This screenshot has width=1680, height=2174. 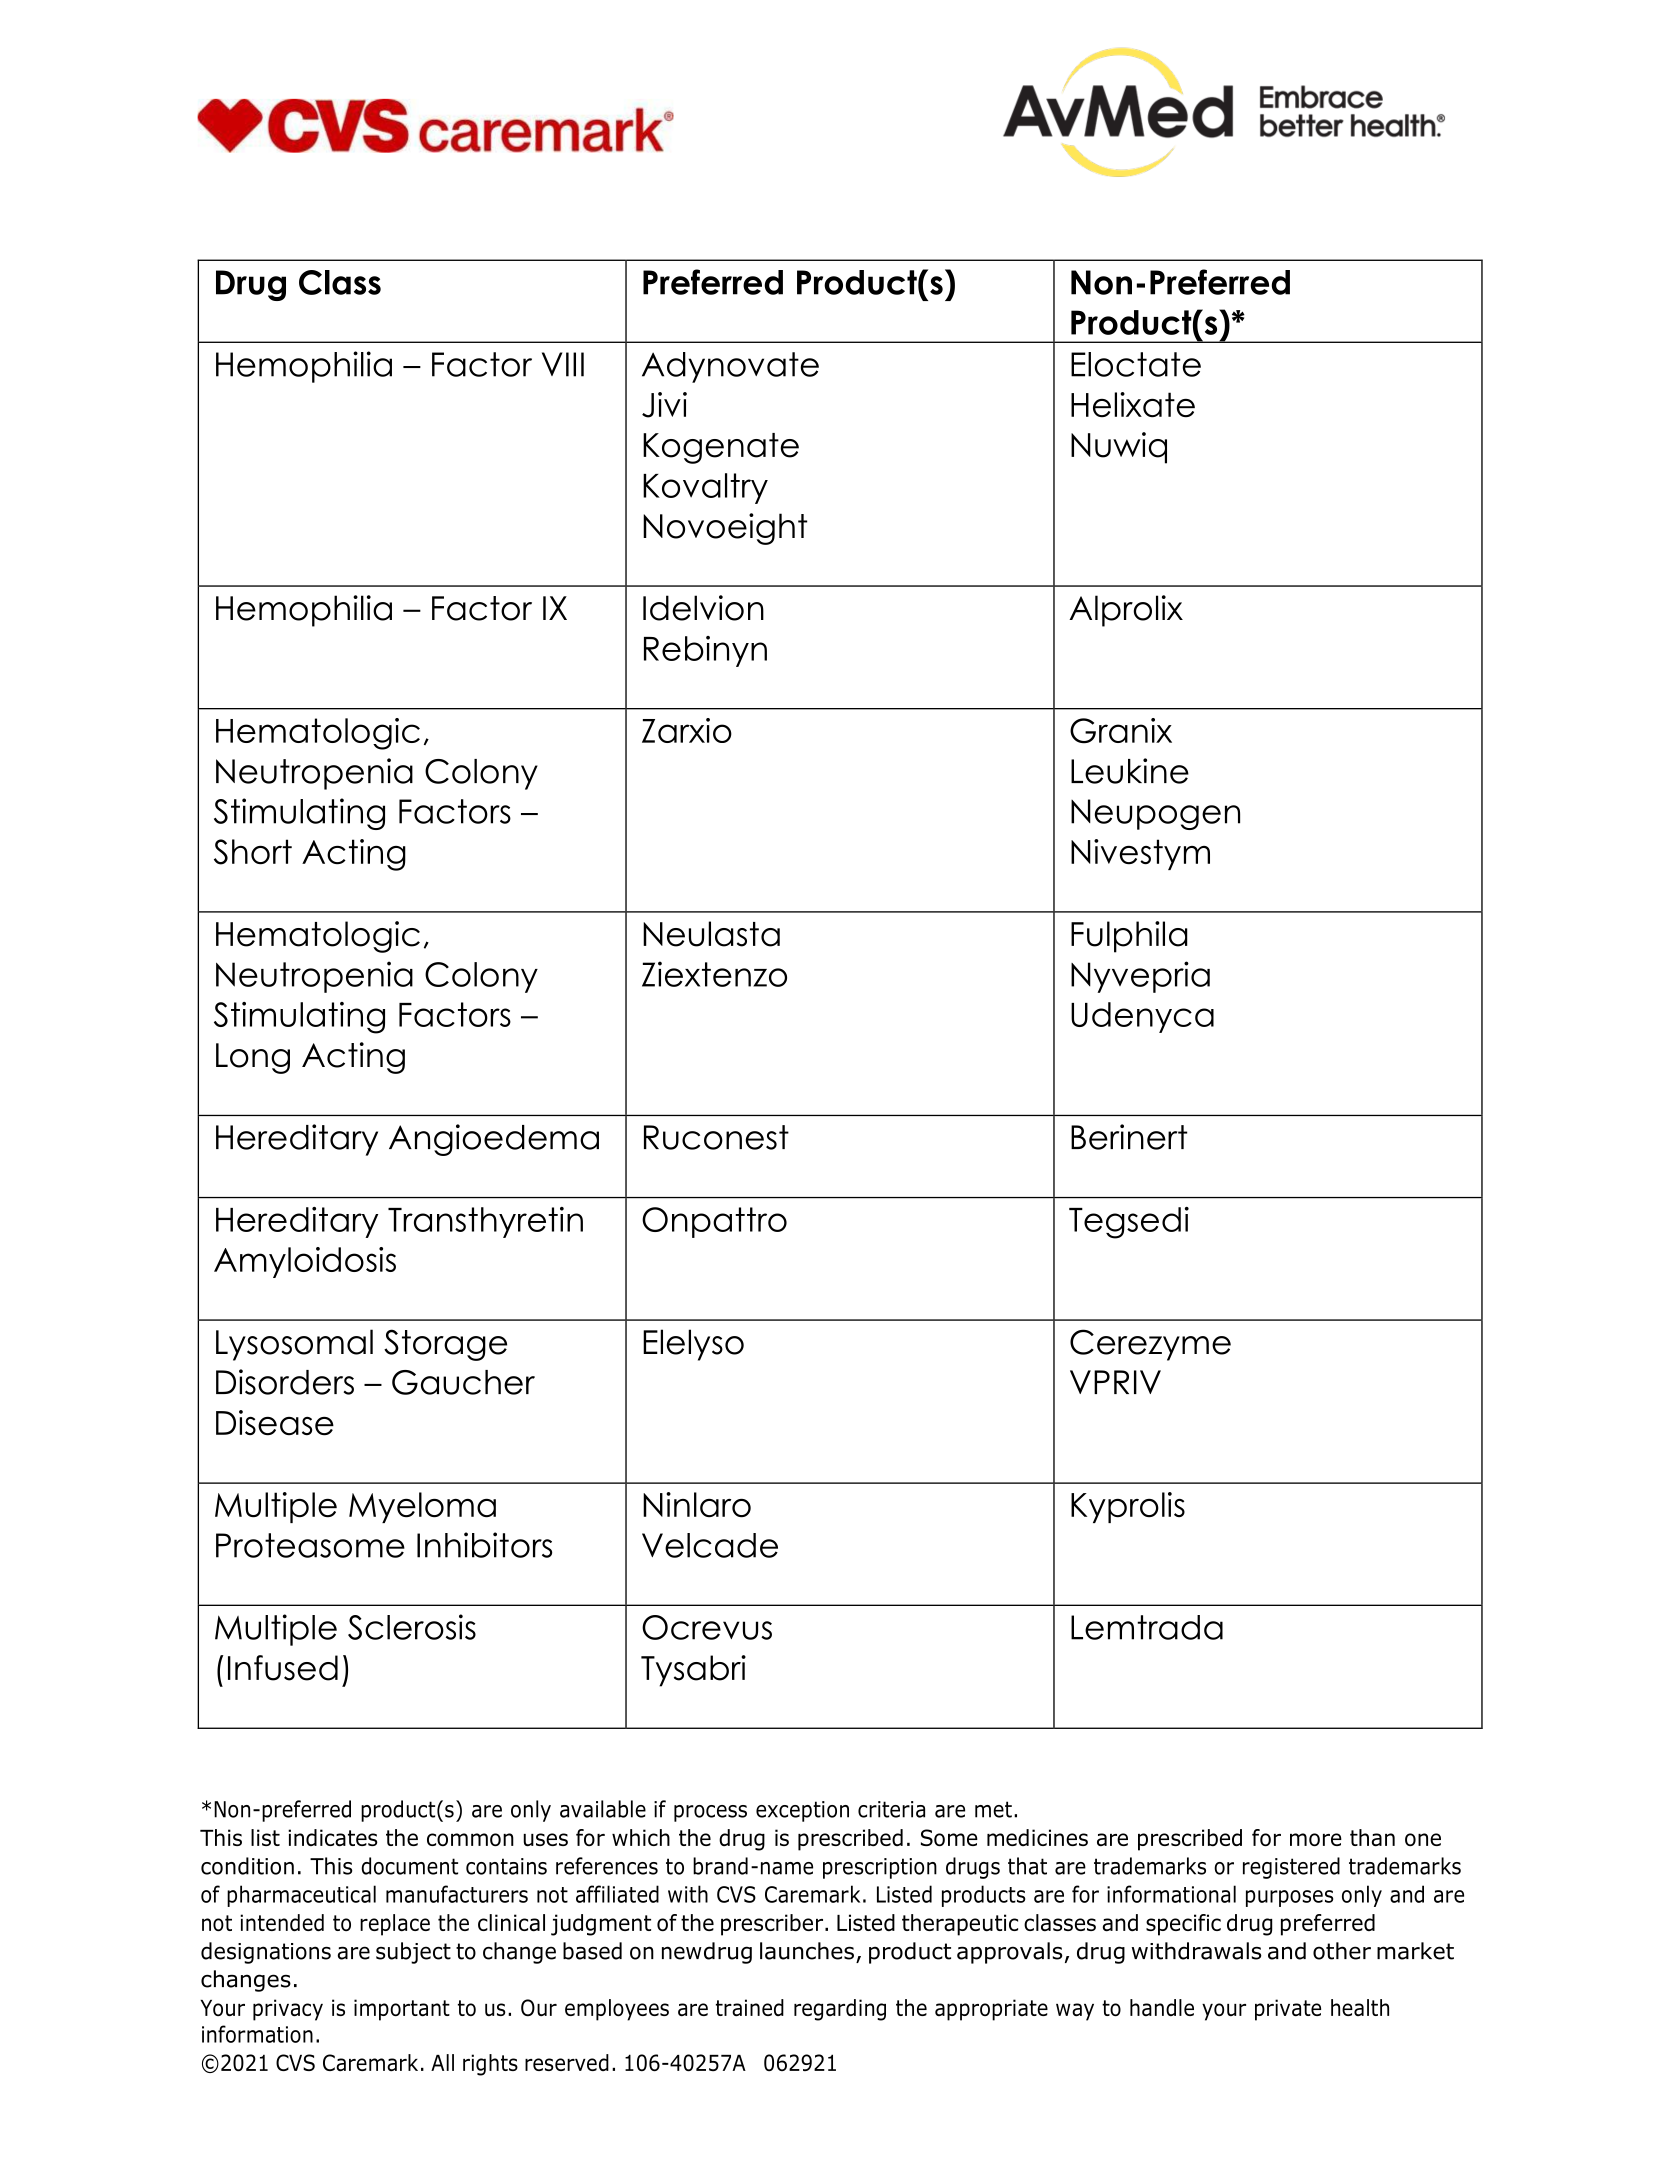 I want to click on Amyloidosis, so click(x=305, y=1262).
